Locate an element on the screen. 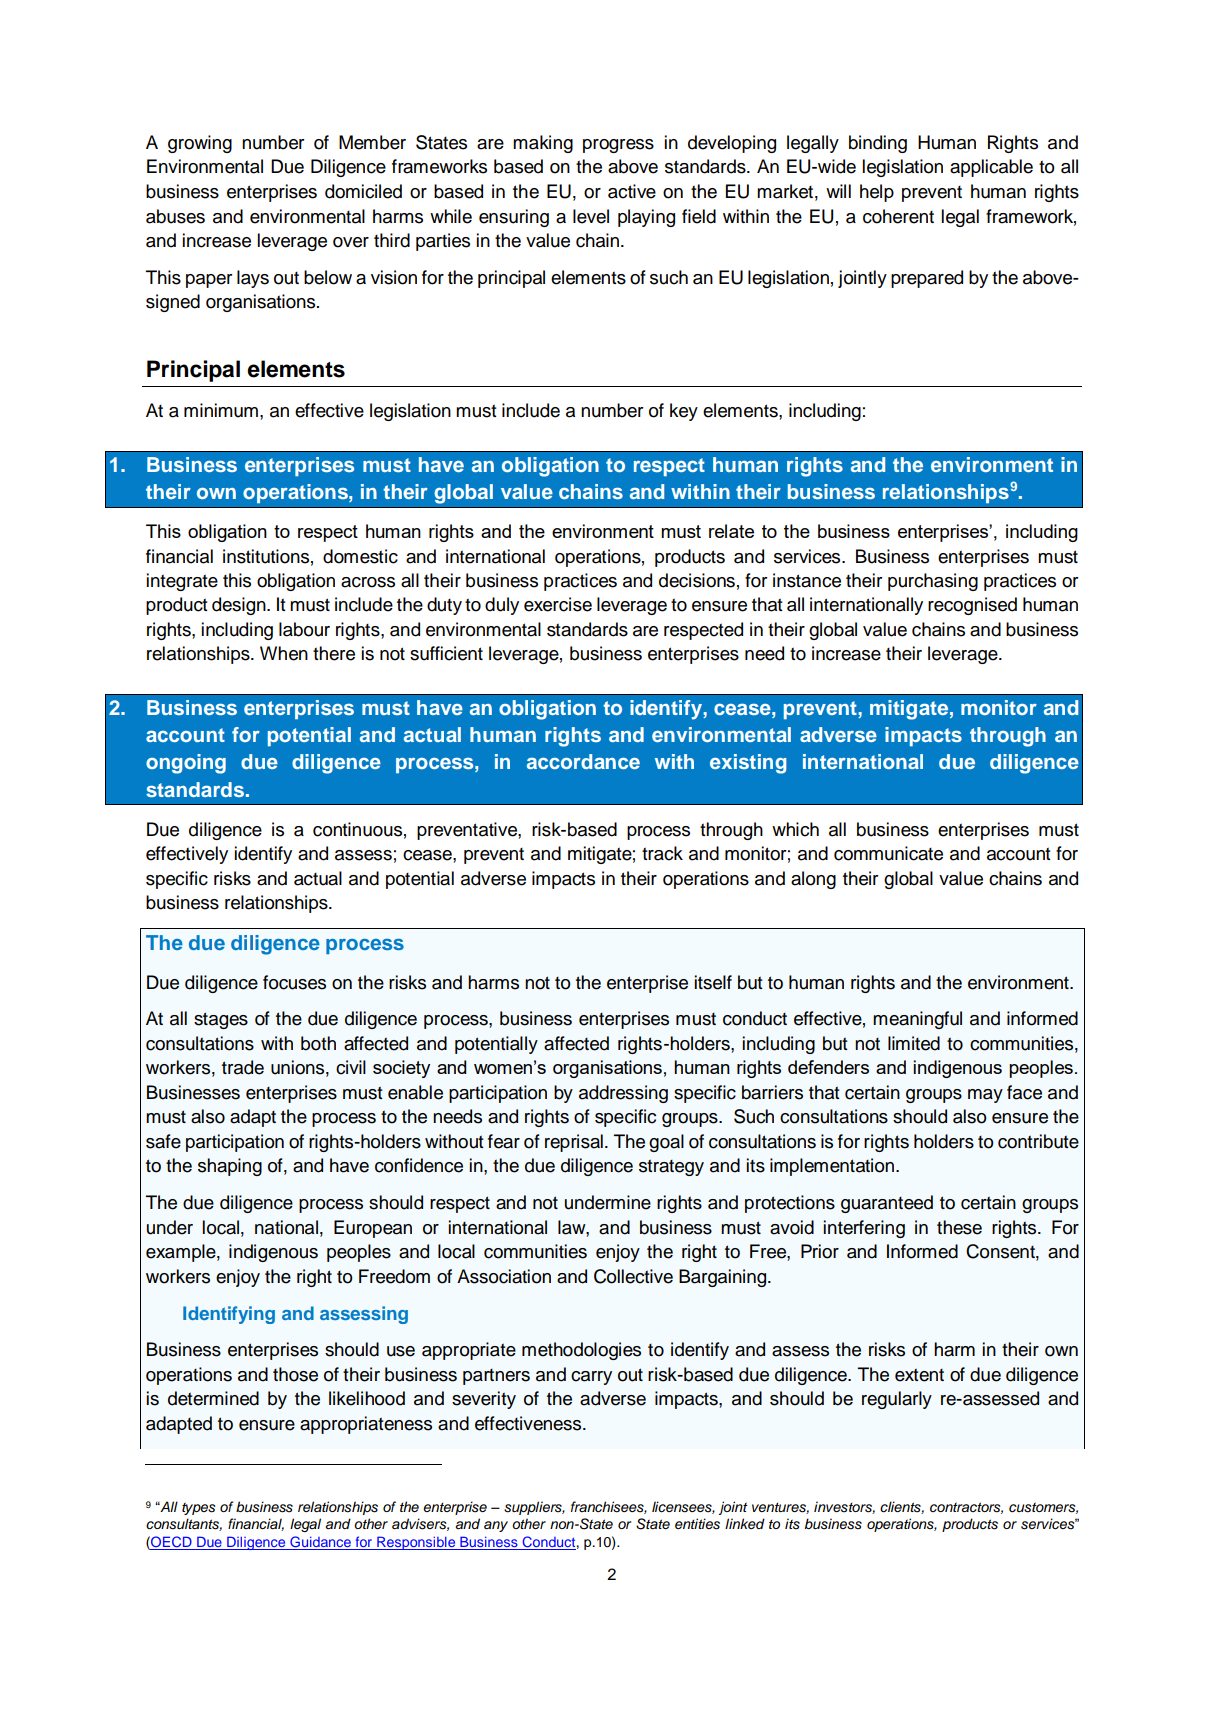 This screenshot has height=1732, width=1224. types is located at coordinates (199, 1508).
